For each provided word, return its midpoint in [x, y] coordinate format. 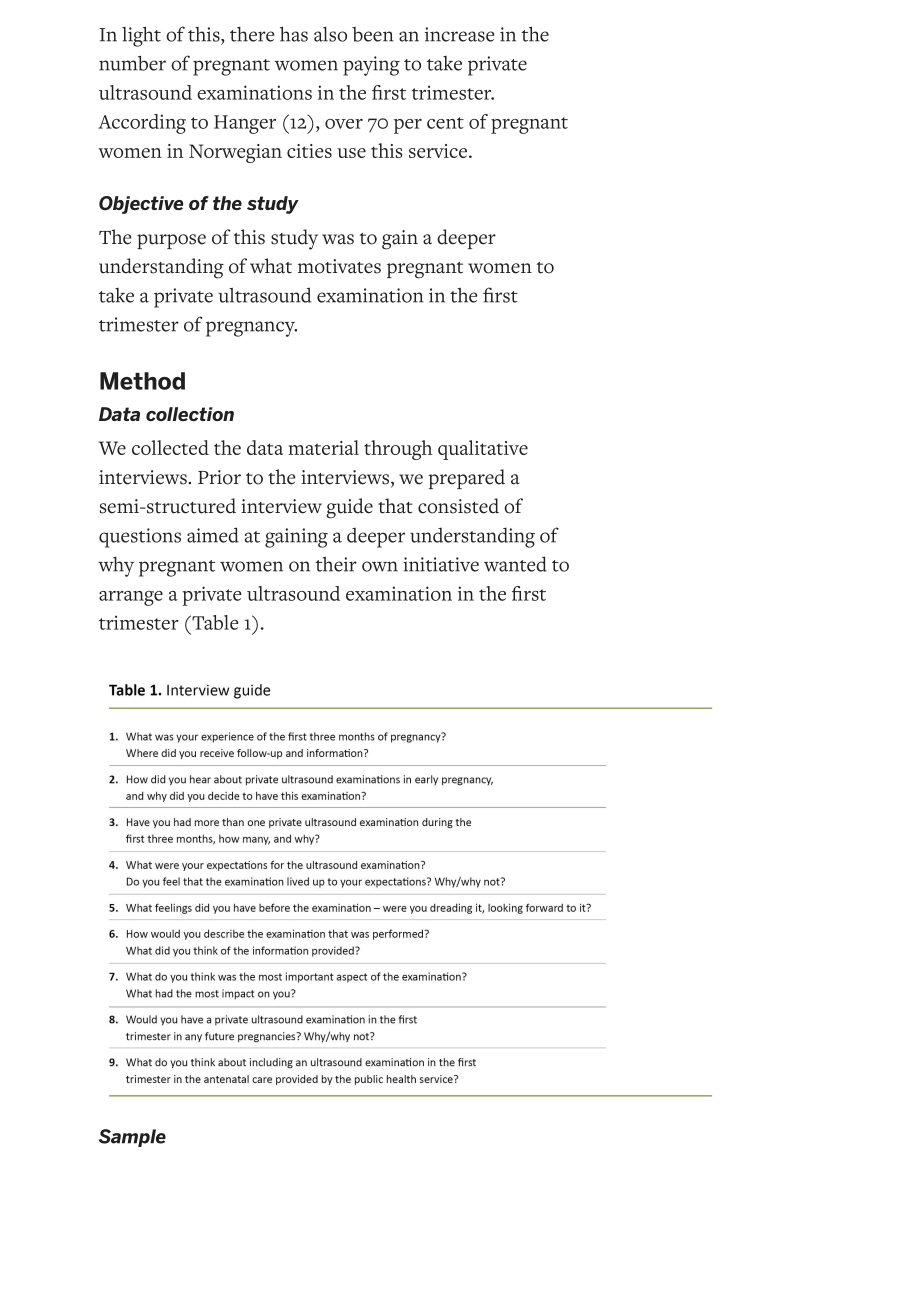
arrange [131, 598]
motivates [339, 266]
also [330, 34]
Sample [132, 1138]
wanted [515, 564]
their [336, 564]
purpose [171, 241]
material [323, 447]
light [141, 36]
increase [459, 34]
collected [170, 447]
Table [214, 622]
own [380, 566]
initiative [441, 564]
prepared [466, 479]
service [439, 151]
